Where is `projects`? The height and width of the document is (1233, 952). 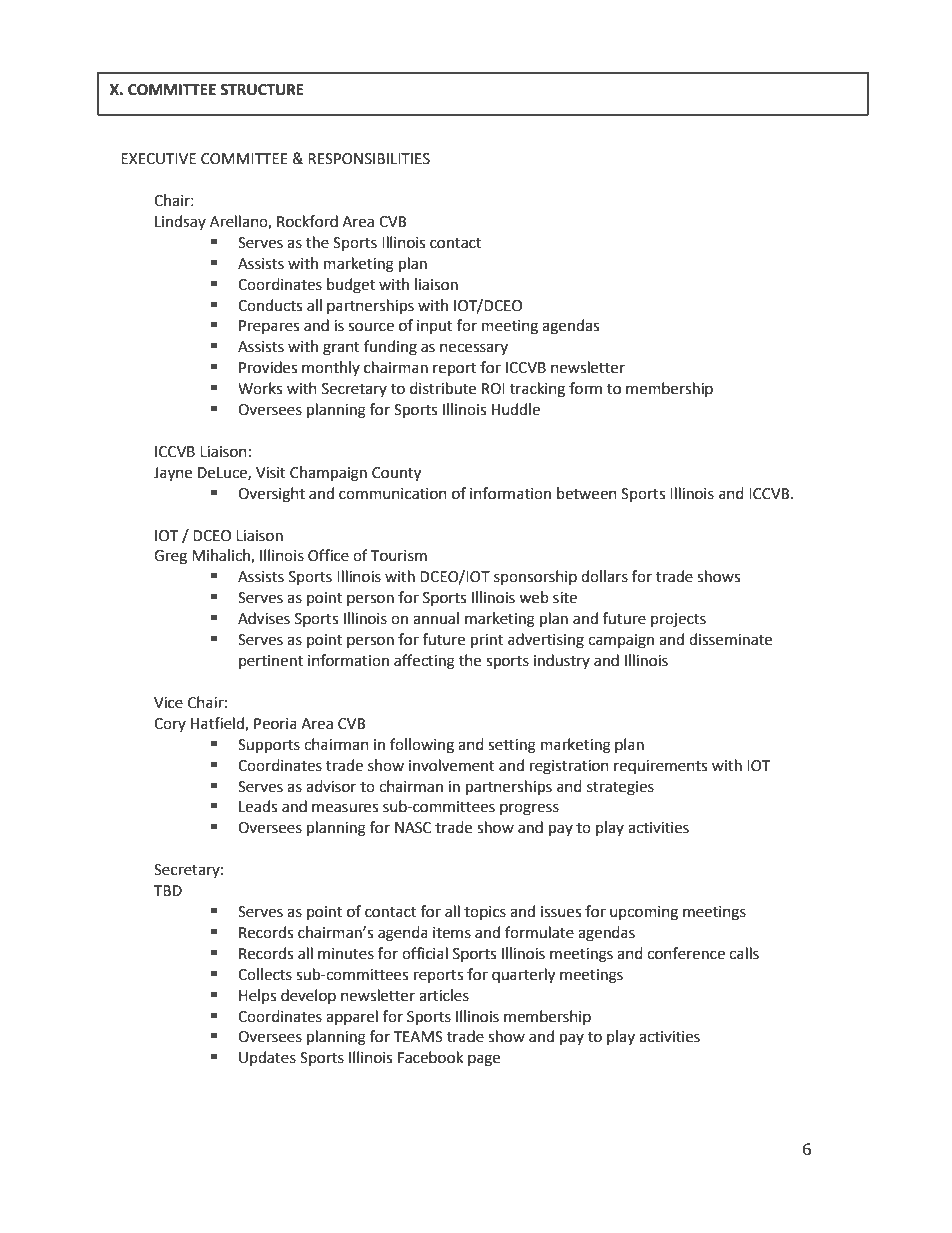
projects is located at coordinates (678, 620).
